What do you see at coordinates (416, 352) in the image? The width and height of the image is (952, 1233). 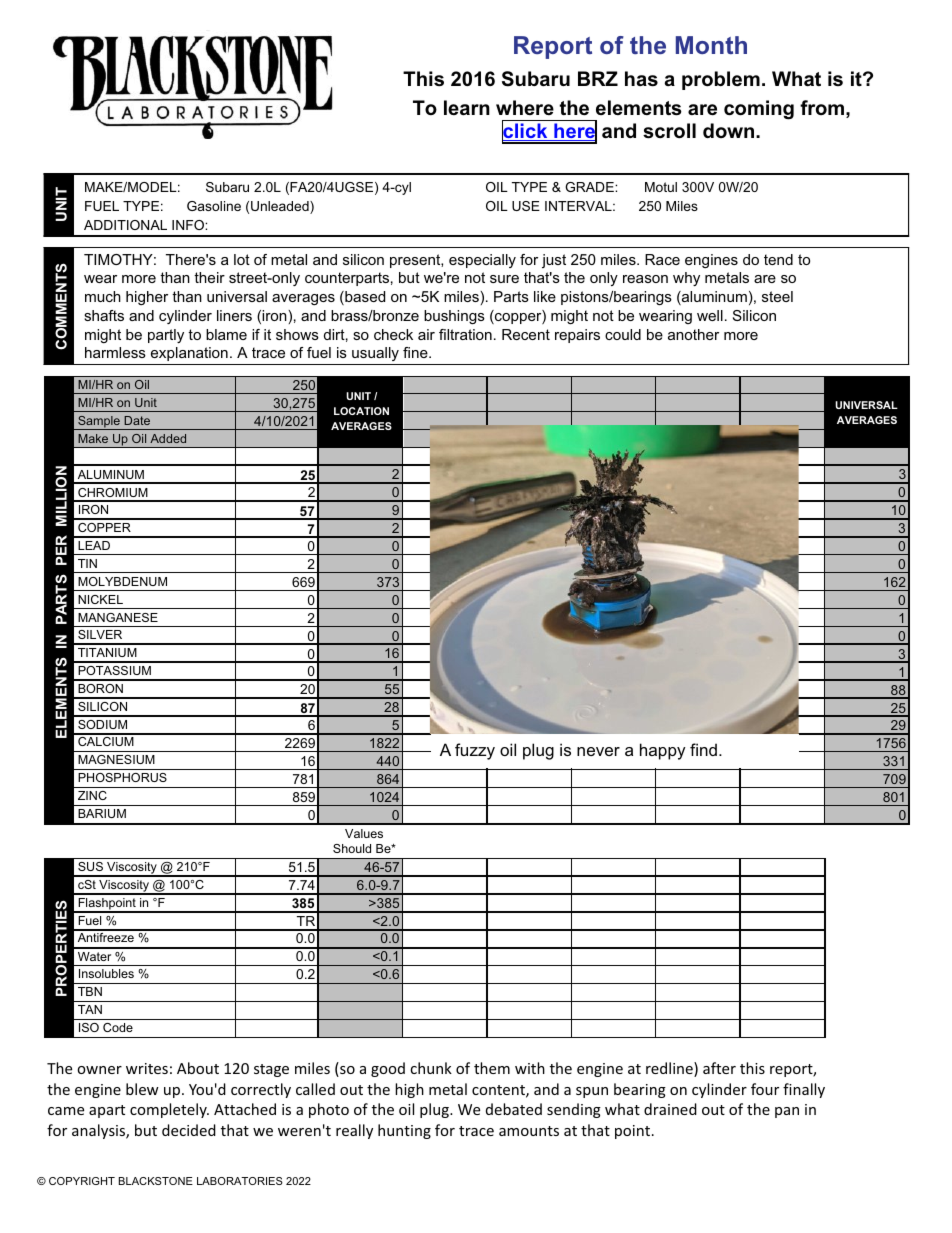 I see `fine` at bounding box center [416, 352].
